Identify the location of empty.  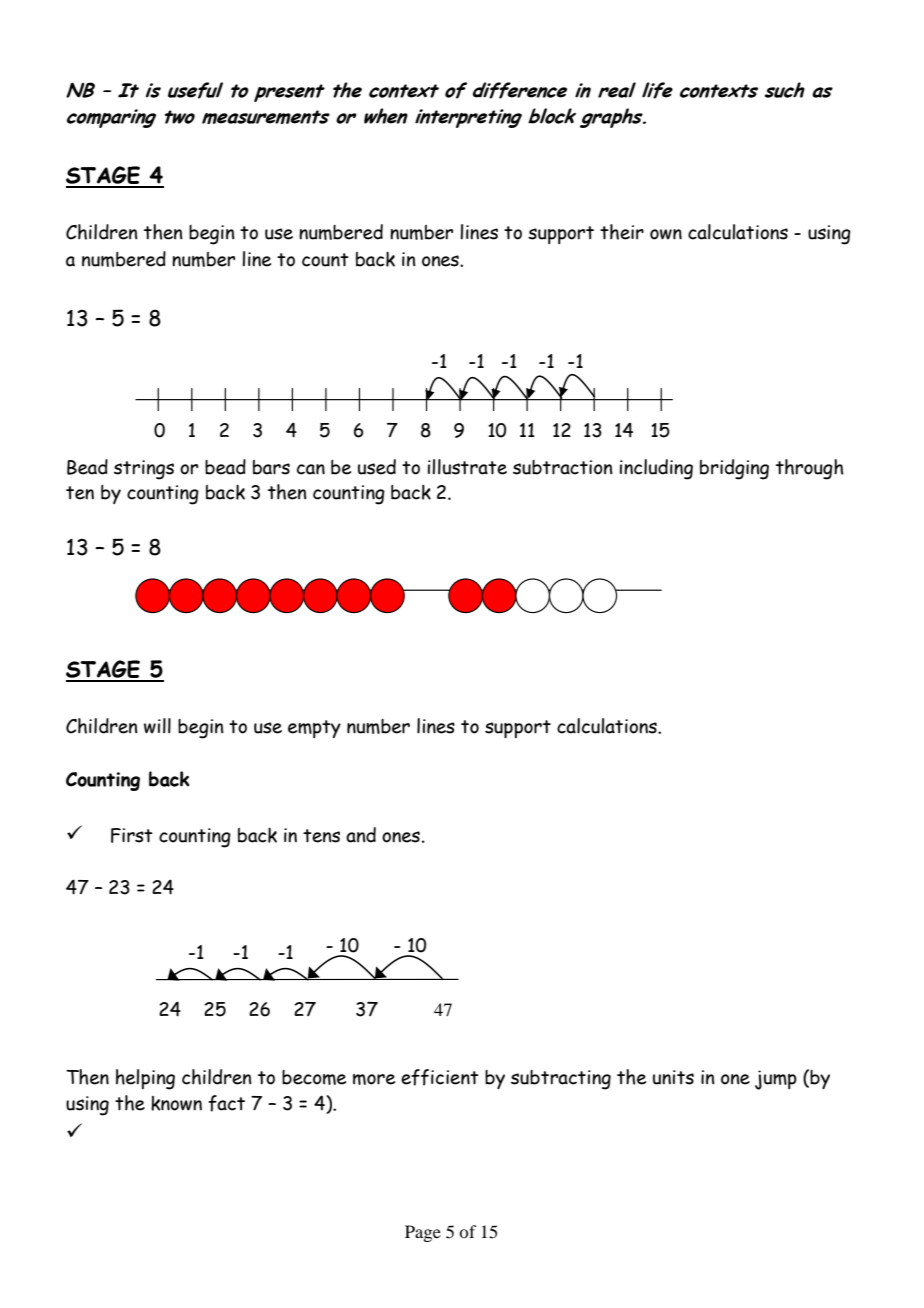
(314, 729).
